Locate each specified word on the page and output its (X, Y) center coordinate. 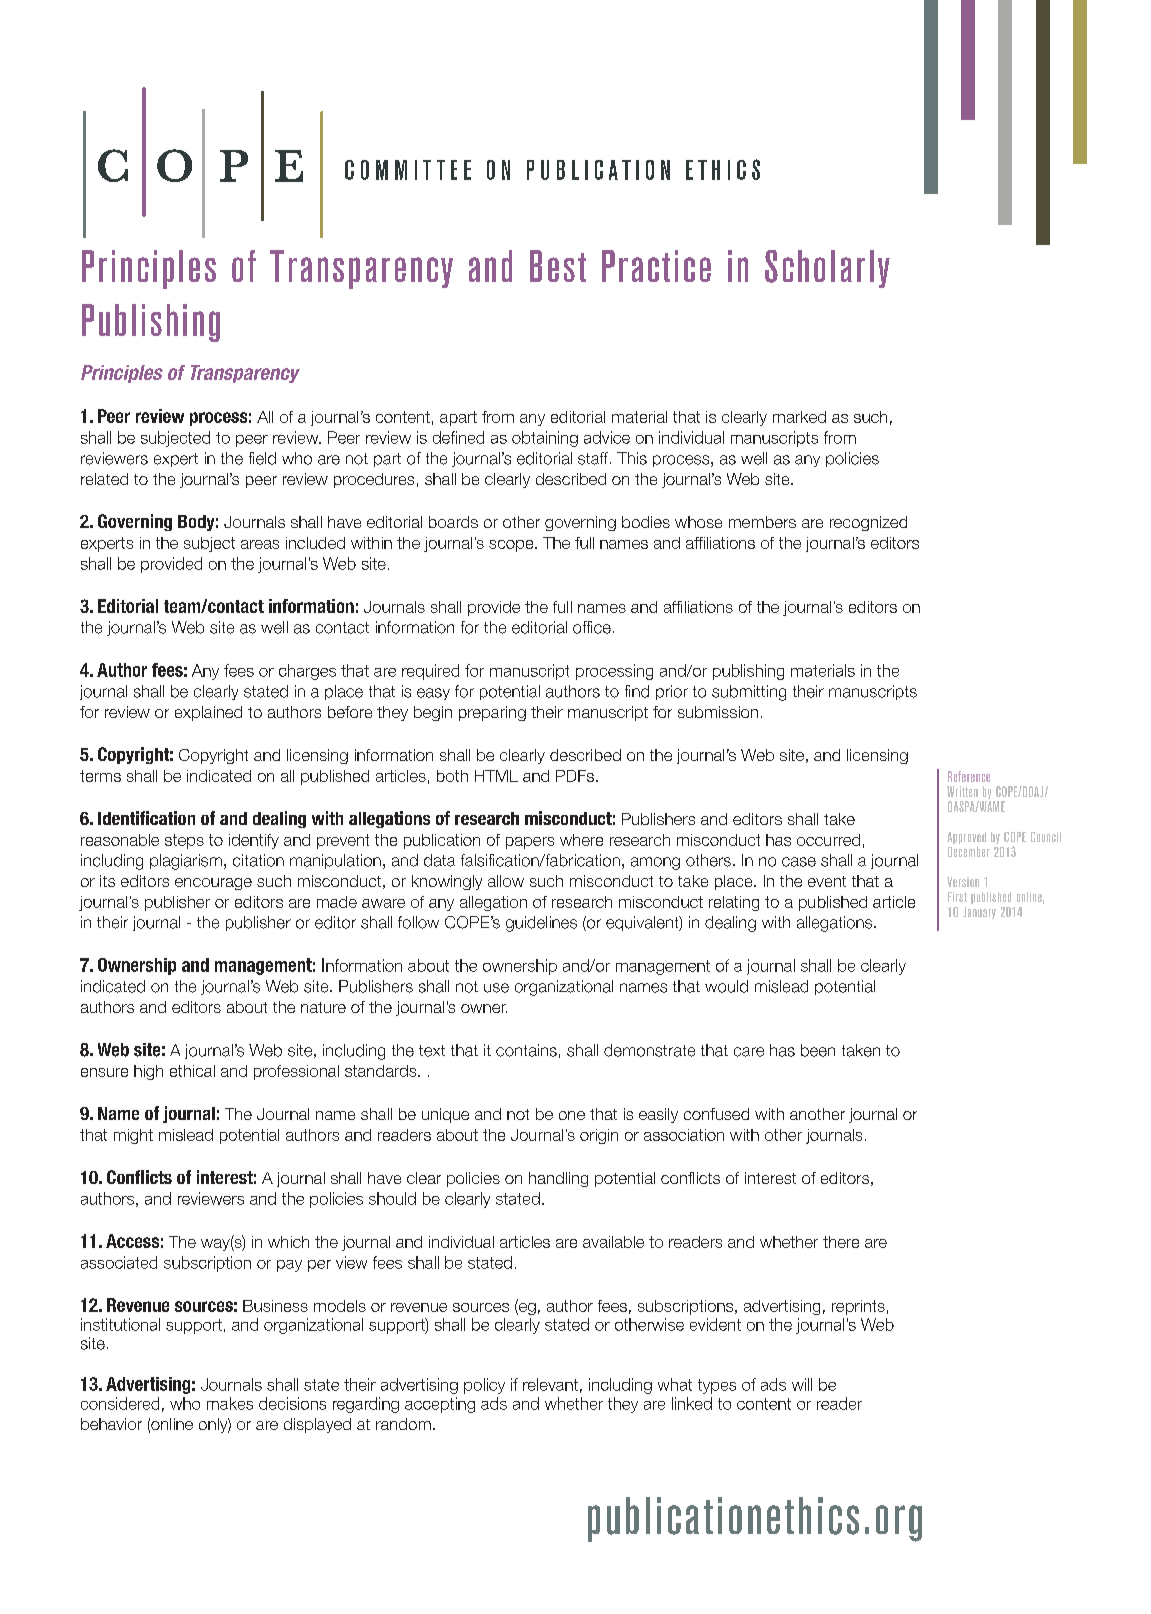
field (262, 458)
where (581, 840)
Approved (966, 838)
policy (484, 1386)
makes (230, 1403)
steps (184, 841)
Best (558, 266)
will (802, 1384)
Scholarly (827, 269)
